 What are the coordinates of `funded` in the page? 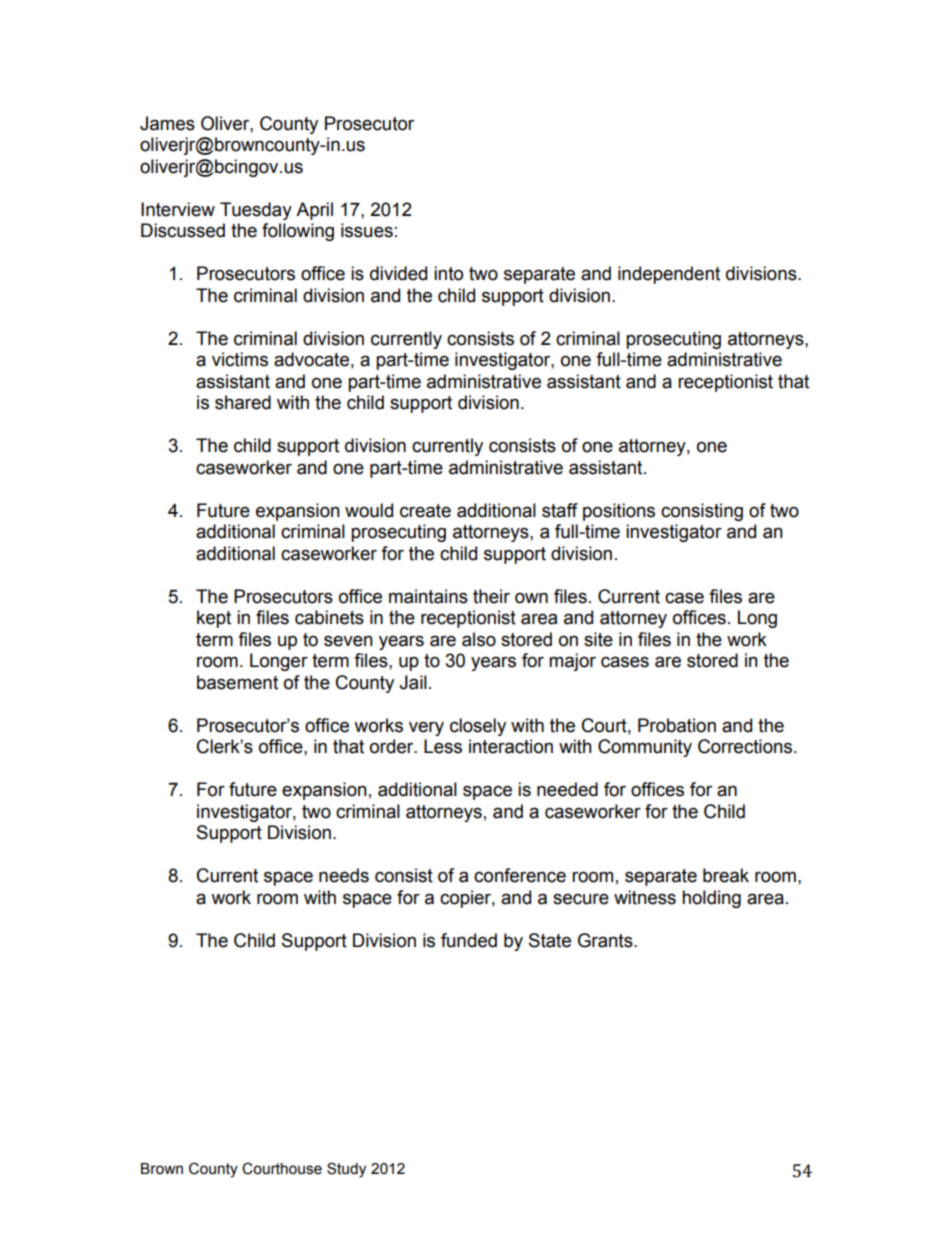 It's located at (469, 940).
